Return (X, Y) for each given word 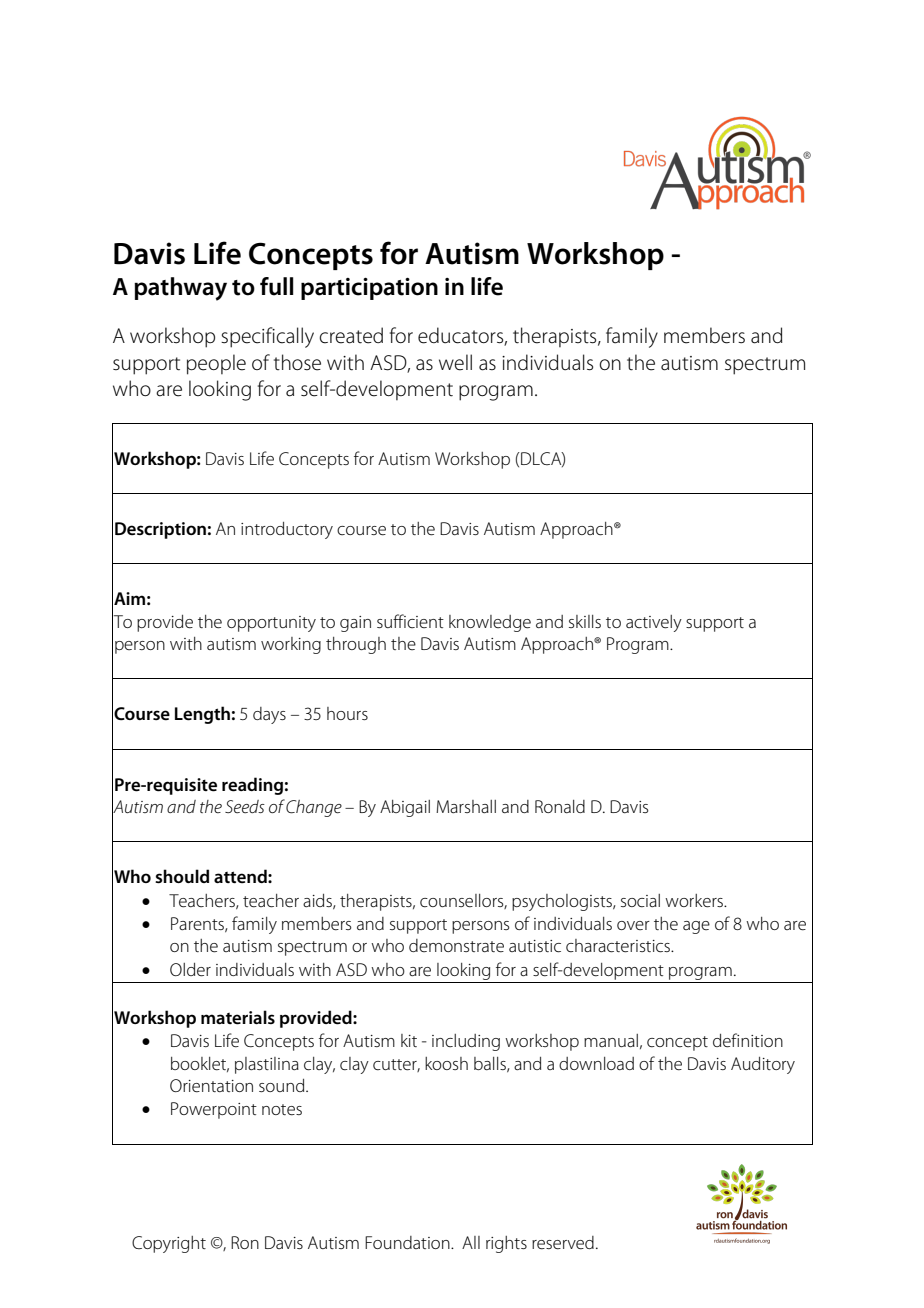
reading (252, 786)
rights (506, 1244)
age (696, 927)
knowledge (490, 623)
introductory (287, 530)
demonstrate (456, 946)
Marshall (466, 806)
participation (369, 289)
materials (238, 1017)
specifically (267, 337)
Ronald (560, 806)
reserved (563, 1243)
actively (654, 623)
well (455, 362)
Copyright (169, 1244)
